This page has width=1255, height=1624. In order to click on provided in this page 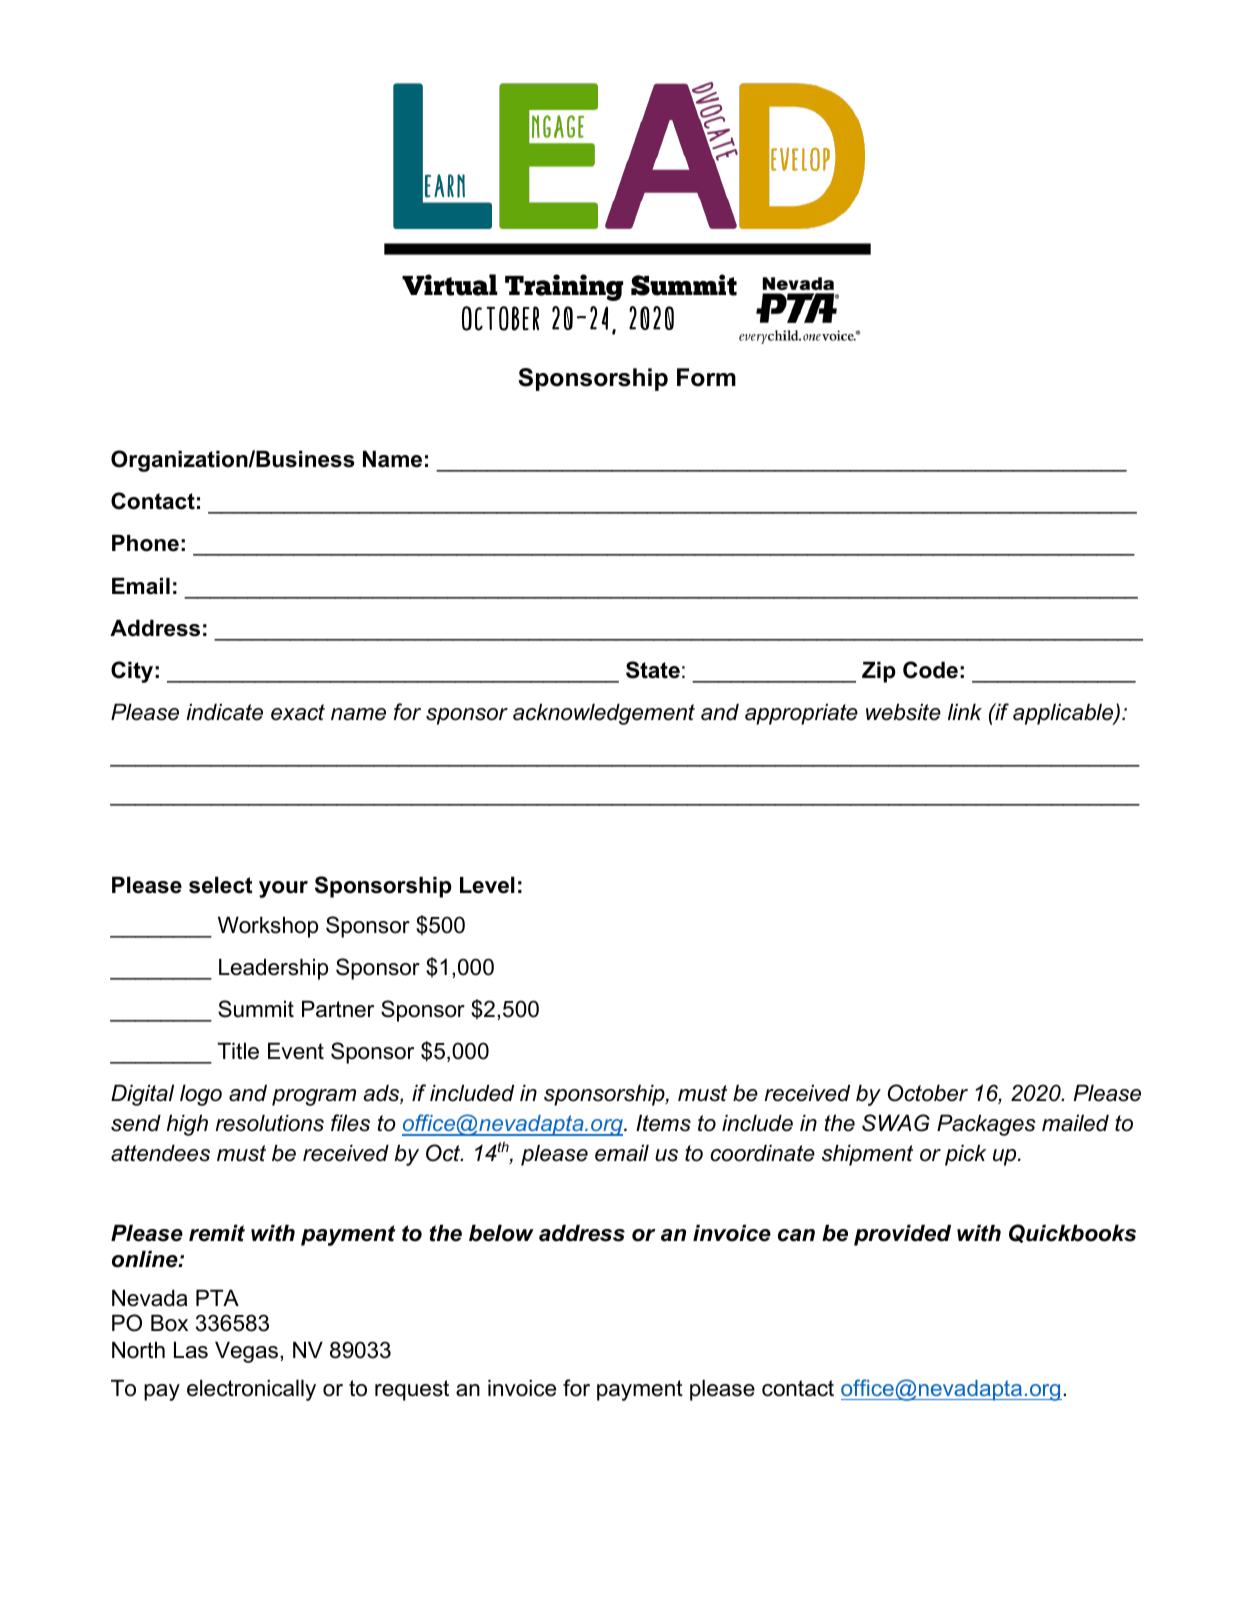, I will do `click(902, 1235)`.
